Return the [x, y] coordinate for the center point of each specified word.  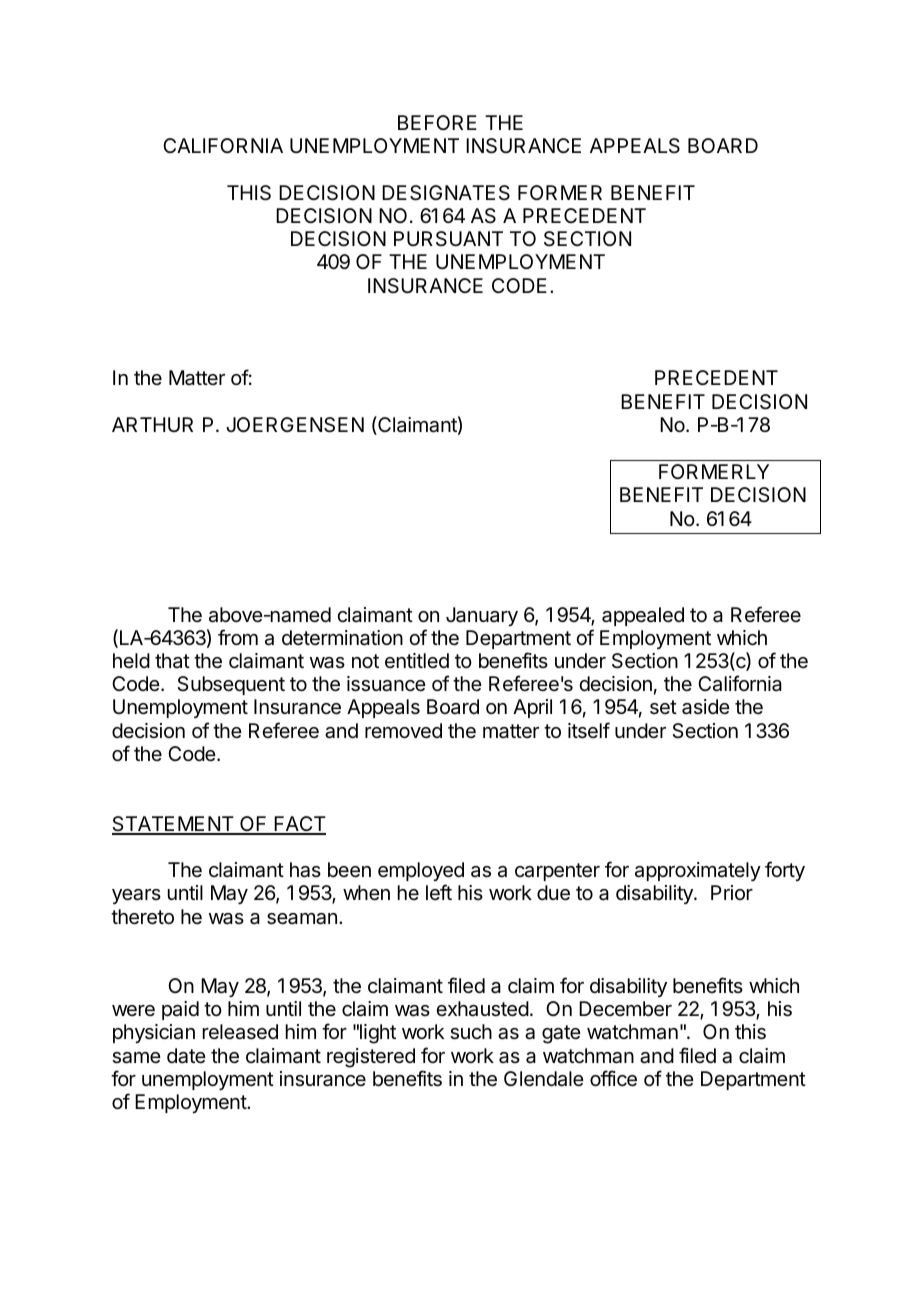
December [625, 1009]
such [471, 1032]
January [482, 616]
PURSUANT [448, 239]
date [186, 1056]
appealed [643, 616]
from [238, 637]
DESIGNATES [446, 193]
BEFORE [437, 122]
